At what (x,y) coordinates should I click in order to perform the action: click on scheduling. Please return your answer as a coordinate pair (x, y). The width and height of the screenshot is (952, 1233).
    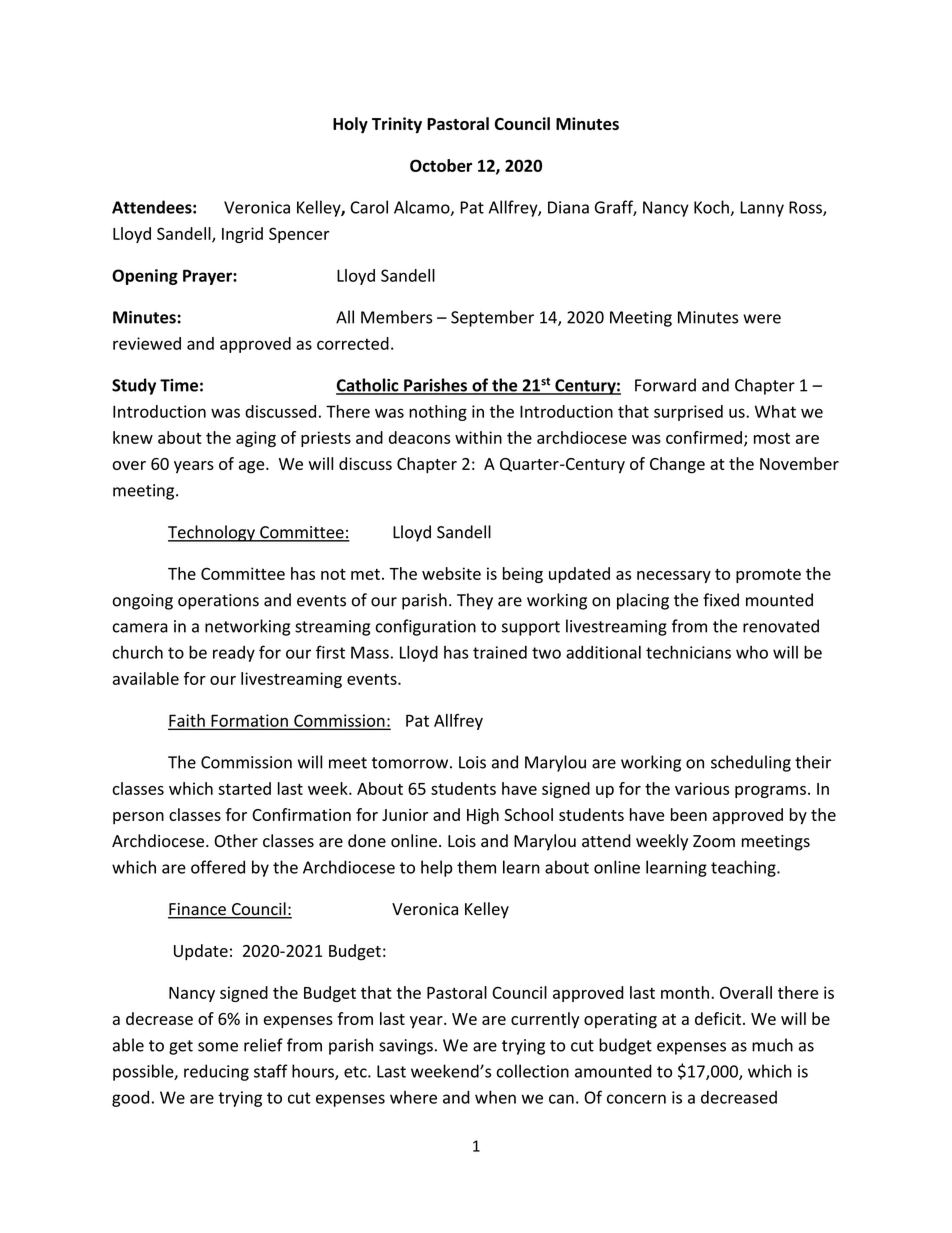
    Looking at the image, I should click on (751, 763).
